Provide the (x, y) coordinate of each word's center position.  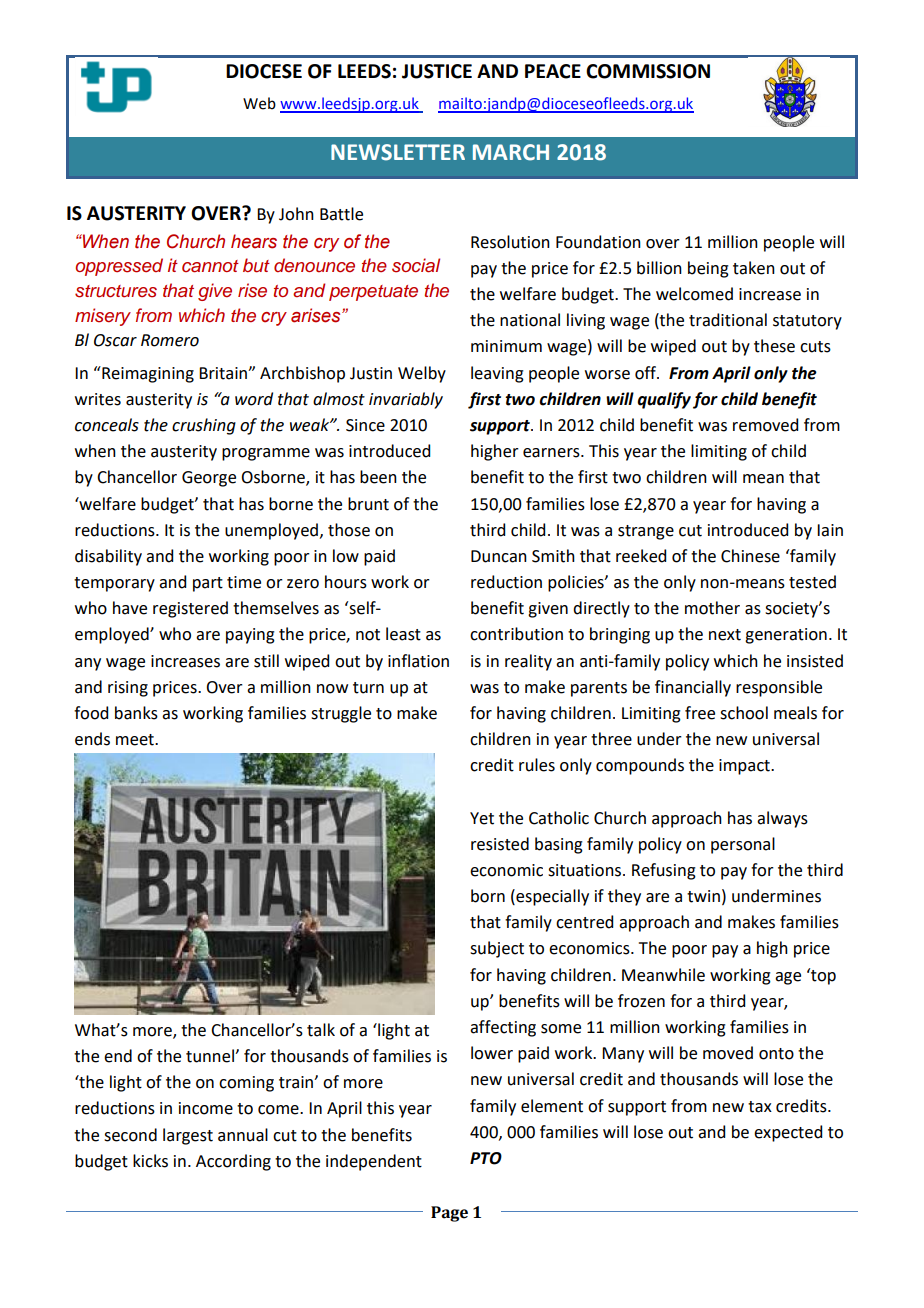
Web (259, 103)
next (725, 635)
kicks (150, 1161)
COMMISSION (648, 71)
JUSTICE (437, 71)
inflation (418, 661)
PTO (486, 1158)
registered (190, 609)
